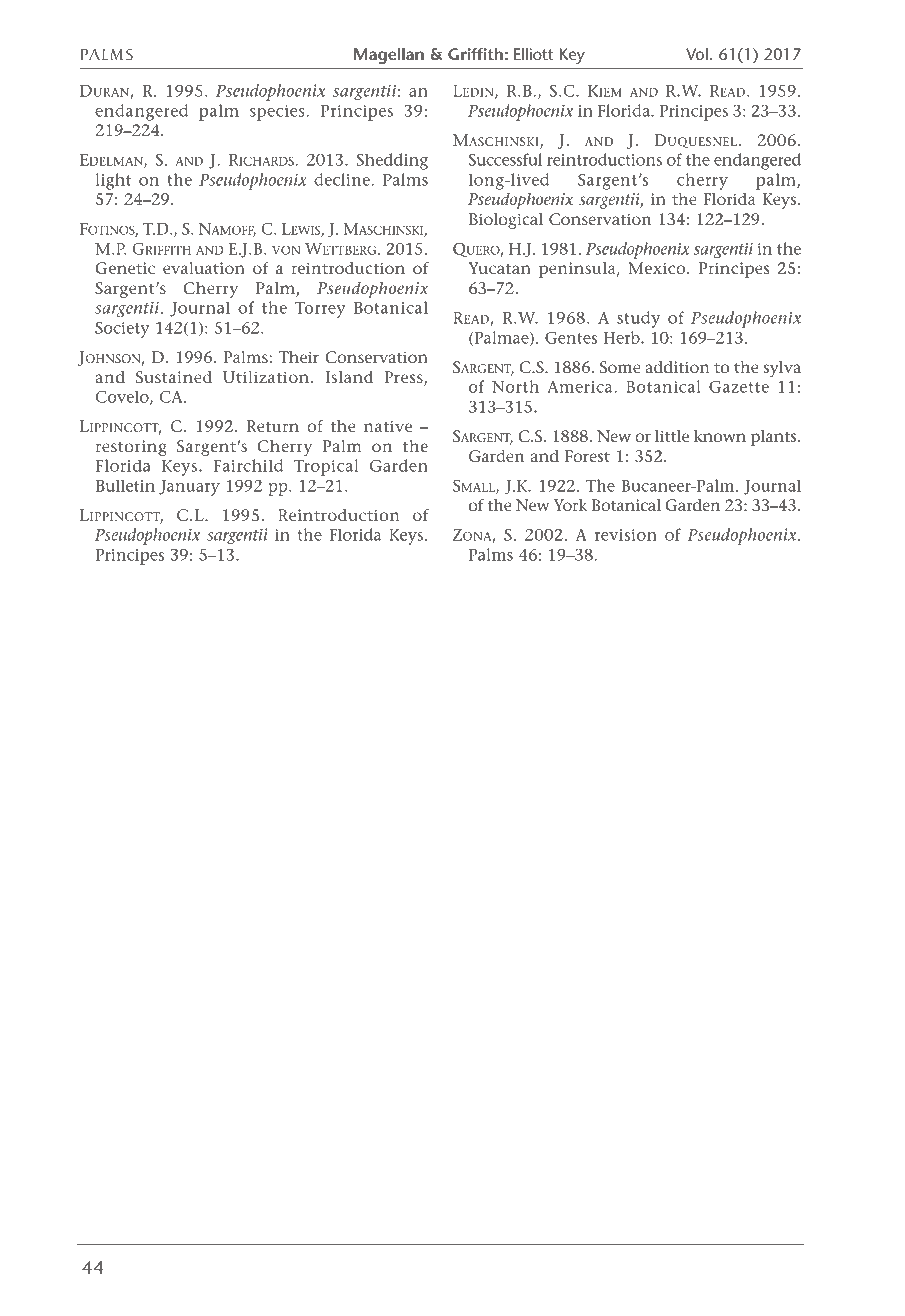 The image size is (905, 1316). I want to click on Mexico, so click(658, 268).
